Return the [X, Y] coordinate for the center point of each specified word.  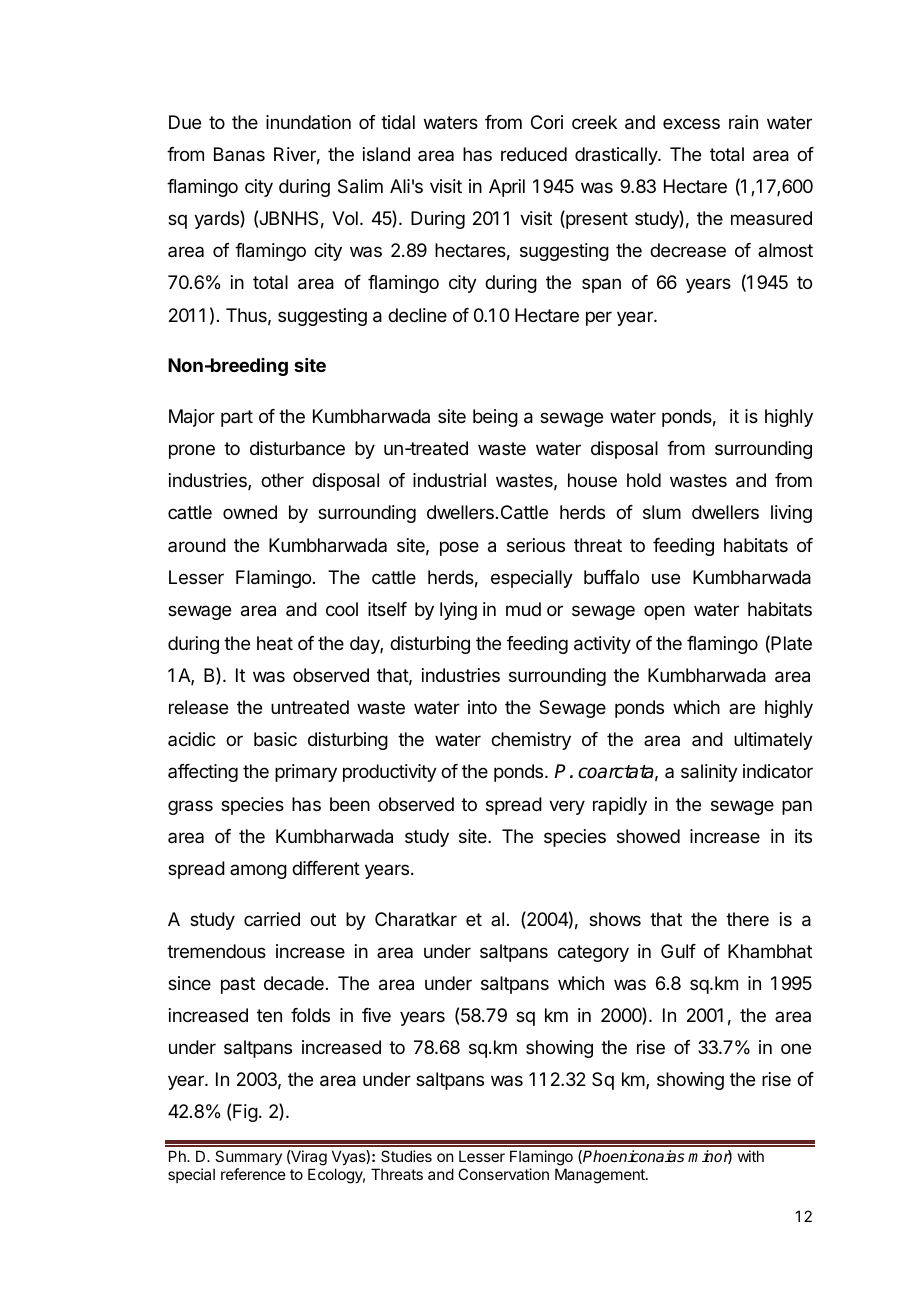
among [258, 871]
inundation [308, 122]
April [507, 188]
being [495, 418]
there [747, 919]
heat [275, 643]
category [593, 953]
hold [644, 480]
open [664, 612]
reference [253, 1174]
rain [743, 122]
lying [458, 611]
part [237, 418]
